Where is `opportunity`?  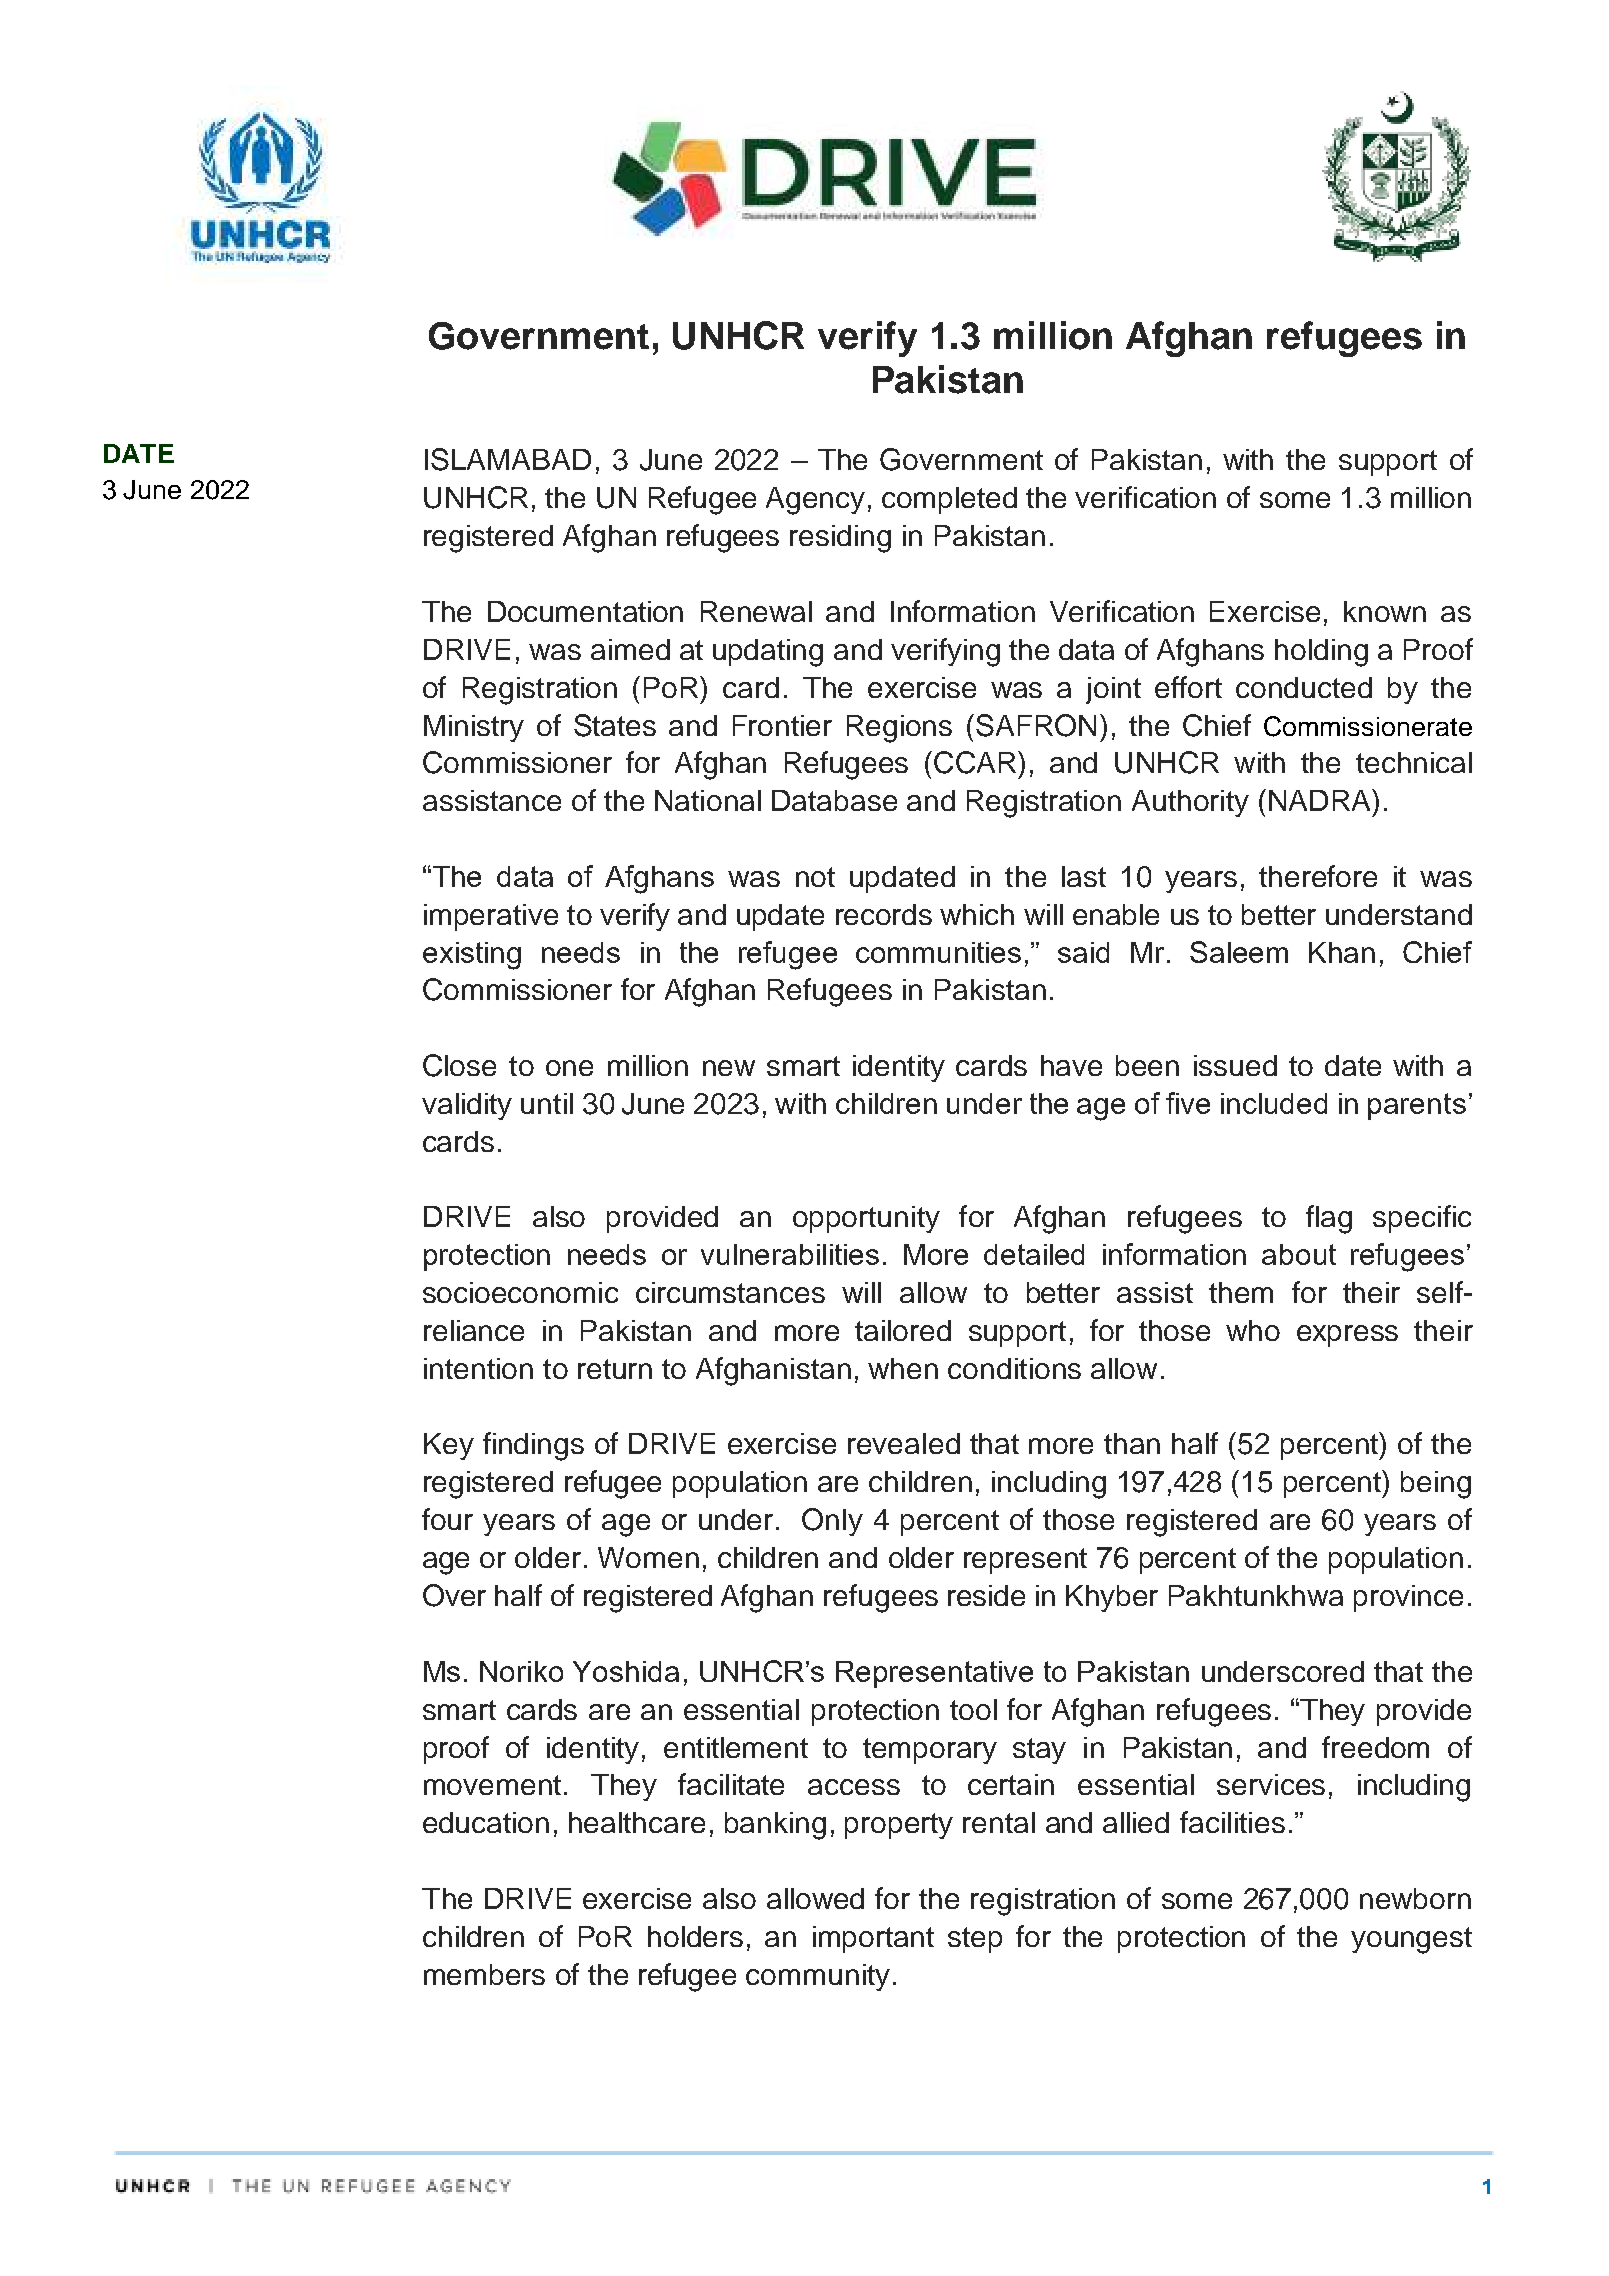 opportunity is located at coordinates (866, 1219).
